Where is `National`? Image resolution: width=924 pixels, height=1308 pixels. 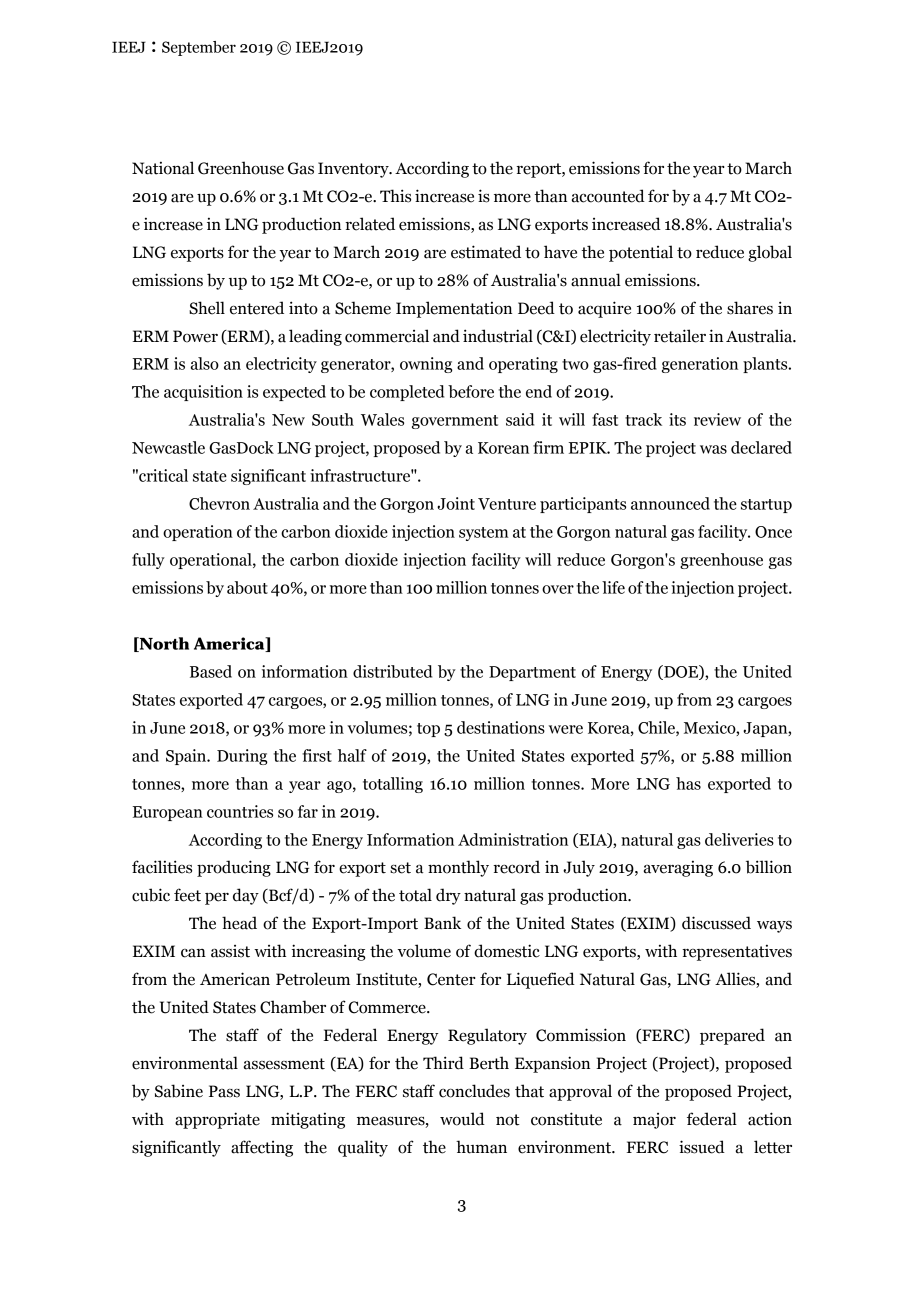 National is located at coordinates (163, 168).
